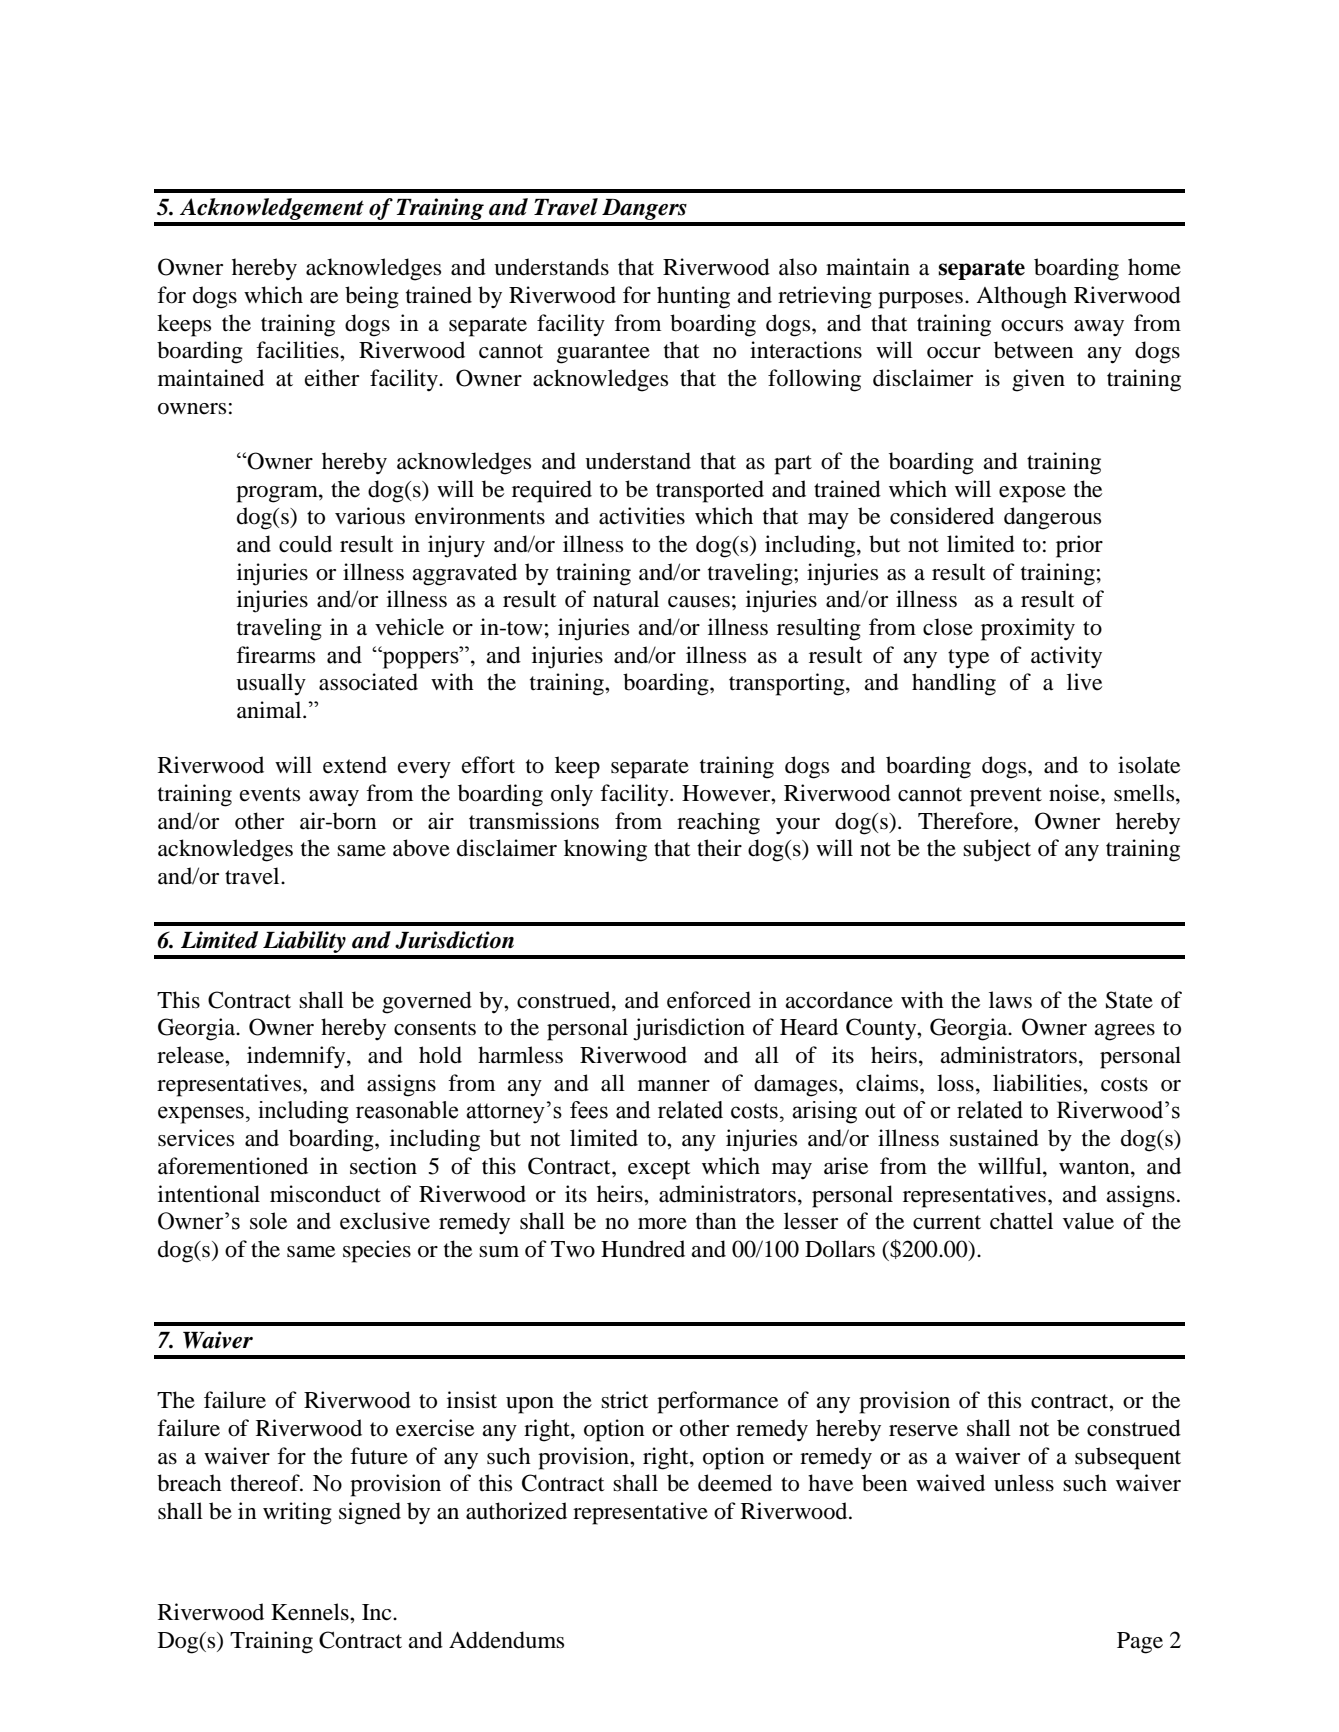 This screenshot has height=1732, width=1339. What do you see at coordinates (735, 1483) in the screenshot?
I see `deemed` at bounding box center [735, 1483].
